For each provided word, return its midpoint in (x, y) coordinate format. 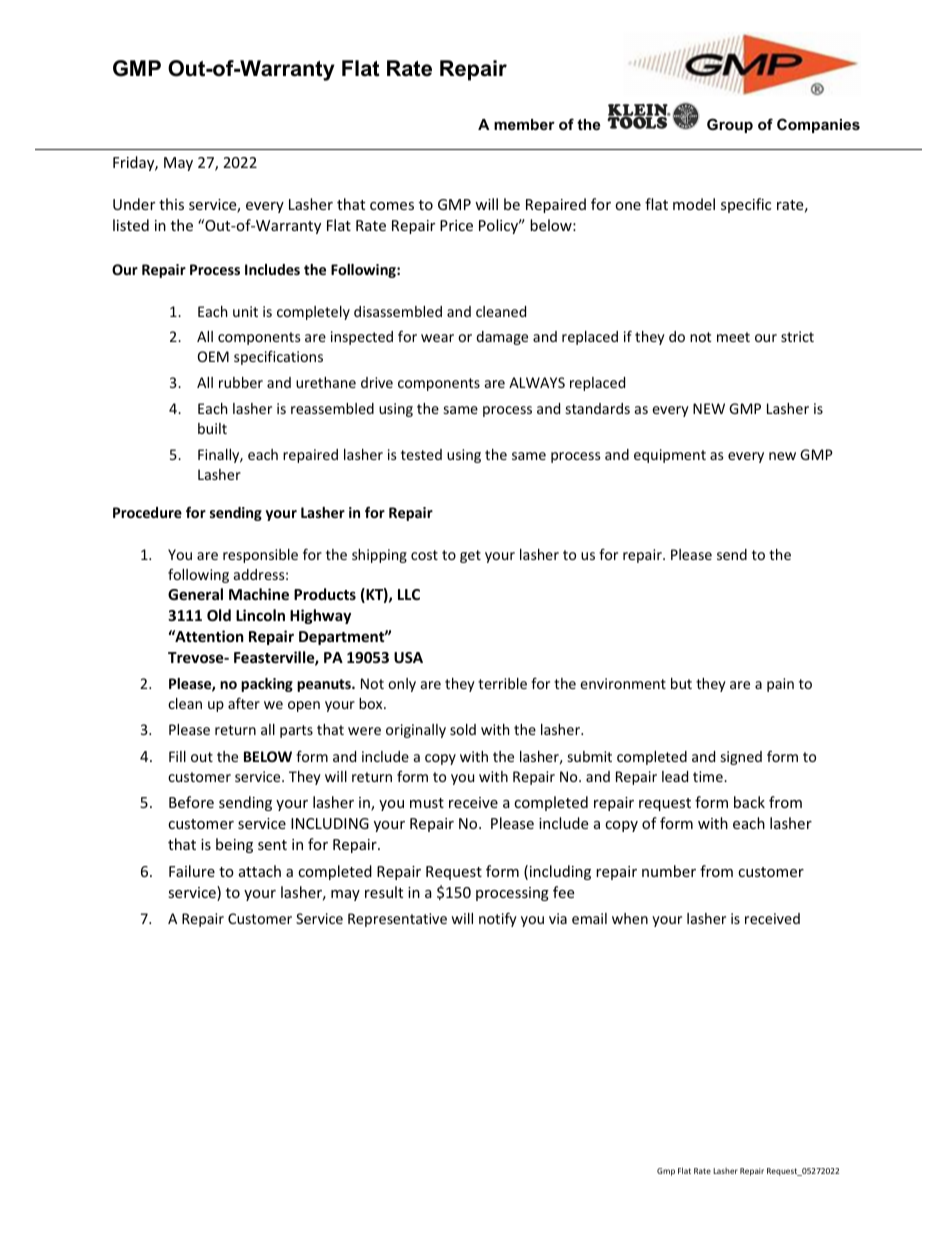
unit (245, 311)
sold (463, 729)
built (212, 428)
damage (502, 338)
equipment (670, 456)
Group (730, 125)
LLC (409, 594)
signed (741, 758)
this (171, 204)
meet (733, 337)
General (195, 594)
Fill (177, 756)
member (524, 124)
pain (780, 685)
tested (421, 454)
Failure (192, 871)
